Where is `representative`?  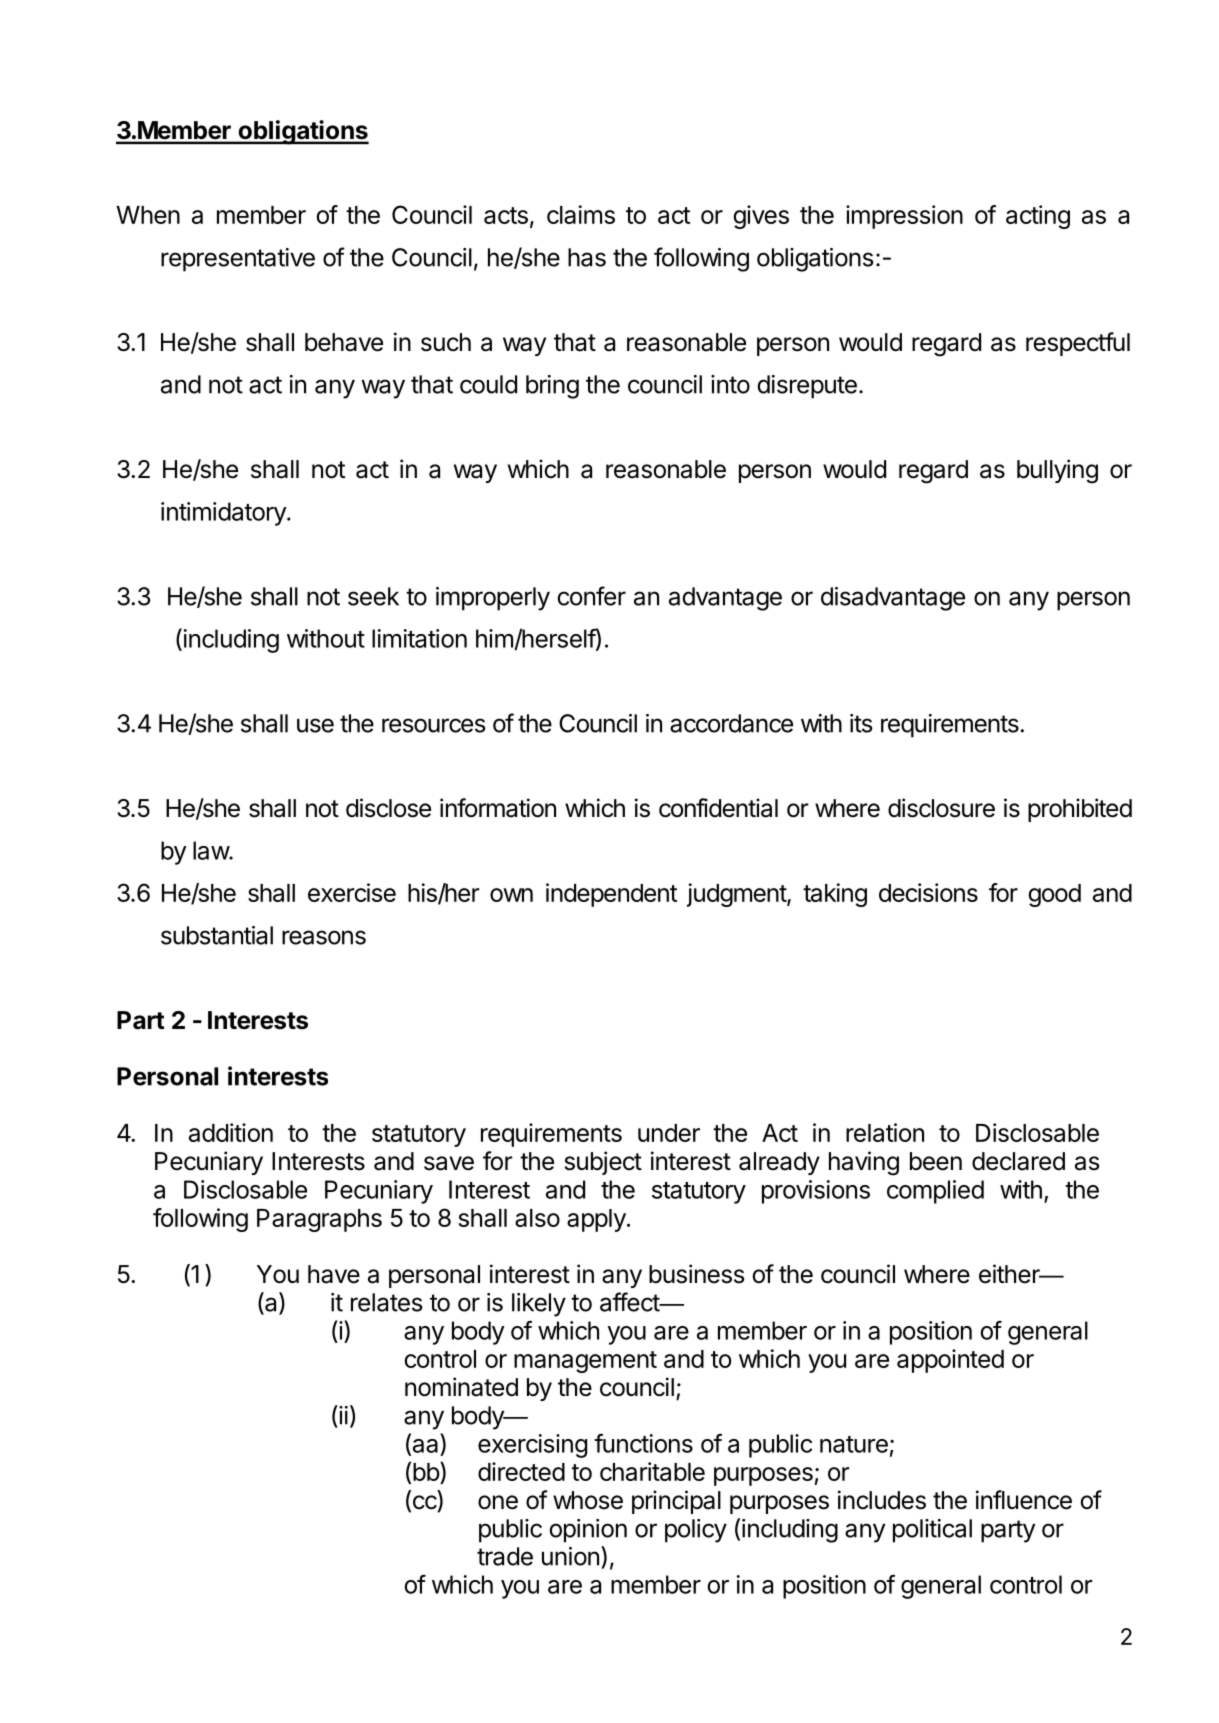
representative is located at coordinates (238, 260).
